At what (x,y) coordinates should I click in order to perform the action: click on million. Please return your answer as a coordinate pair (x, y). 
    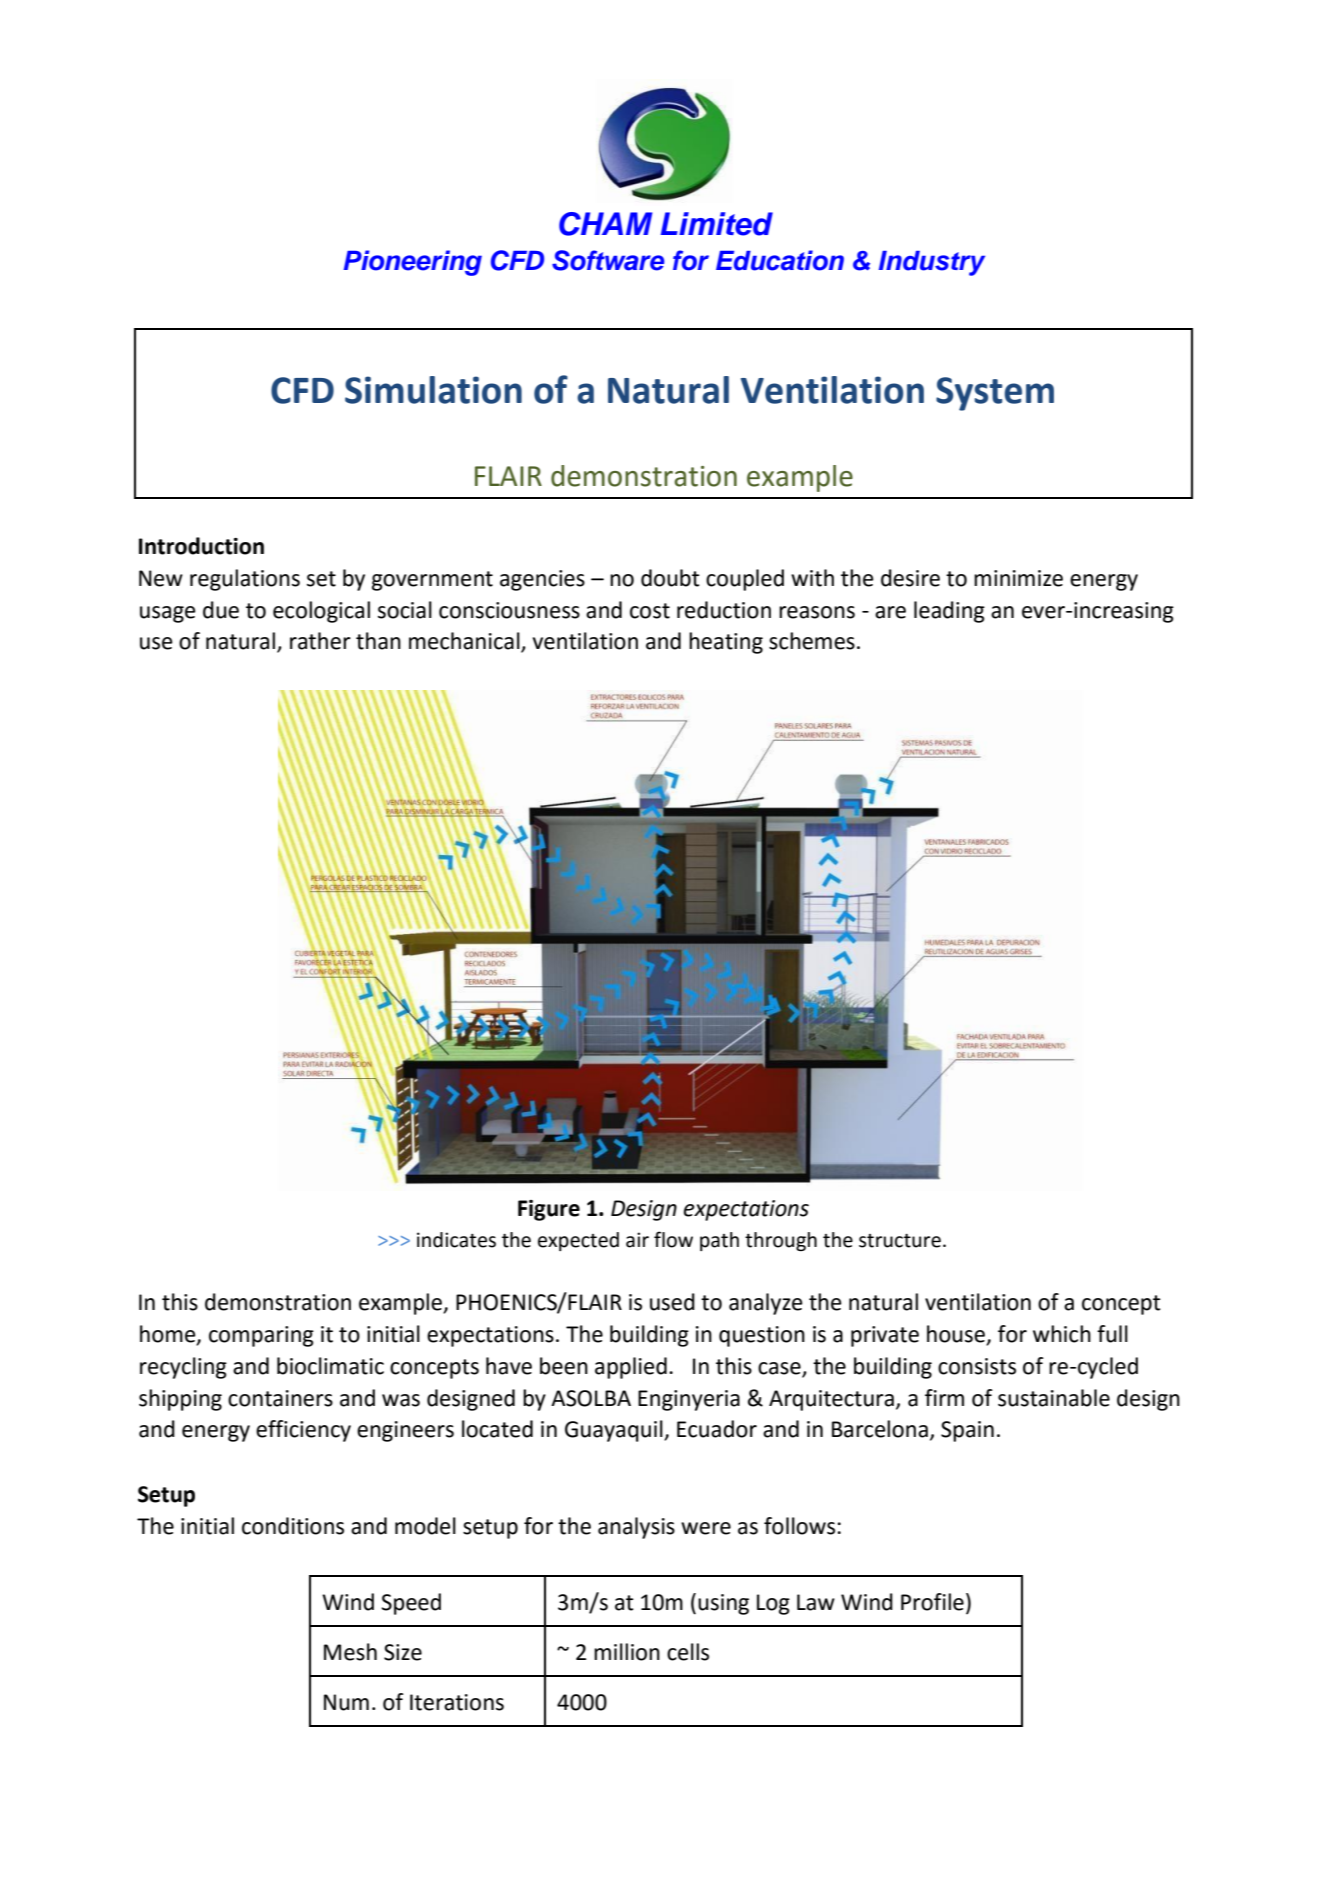
    Looking at the image, I should click on (627, 1652).
